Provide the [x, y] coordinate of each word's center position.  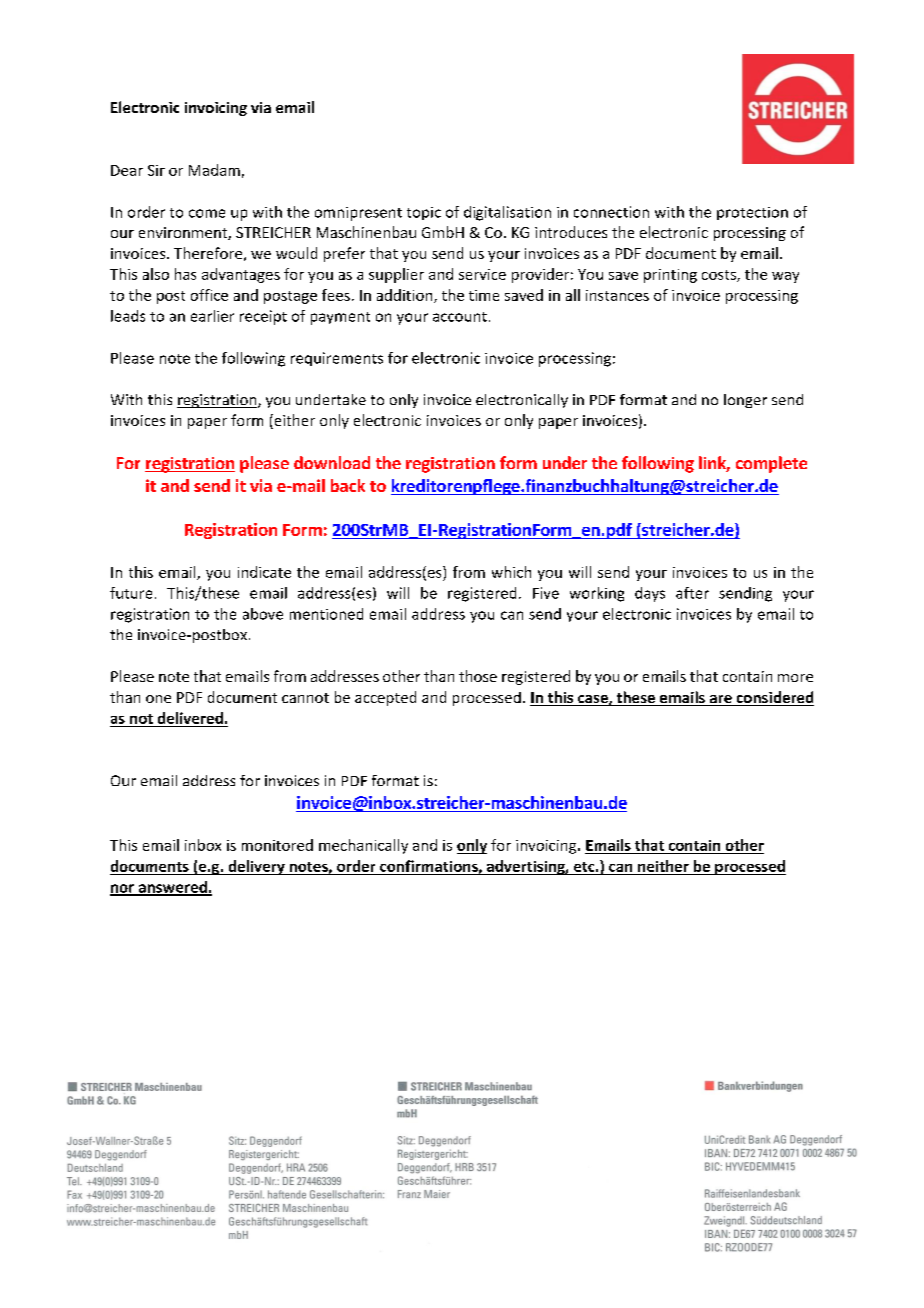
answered [172, 888]
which [511, 572]
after [692, 593]
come [207, 213]
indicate [264, 572]
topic [424, 213]
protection [752, 213]
